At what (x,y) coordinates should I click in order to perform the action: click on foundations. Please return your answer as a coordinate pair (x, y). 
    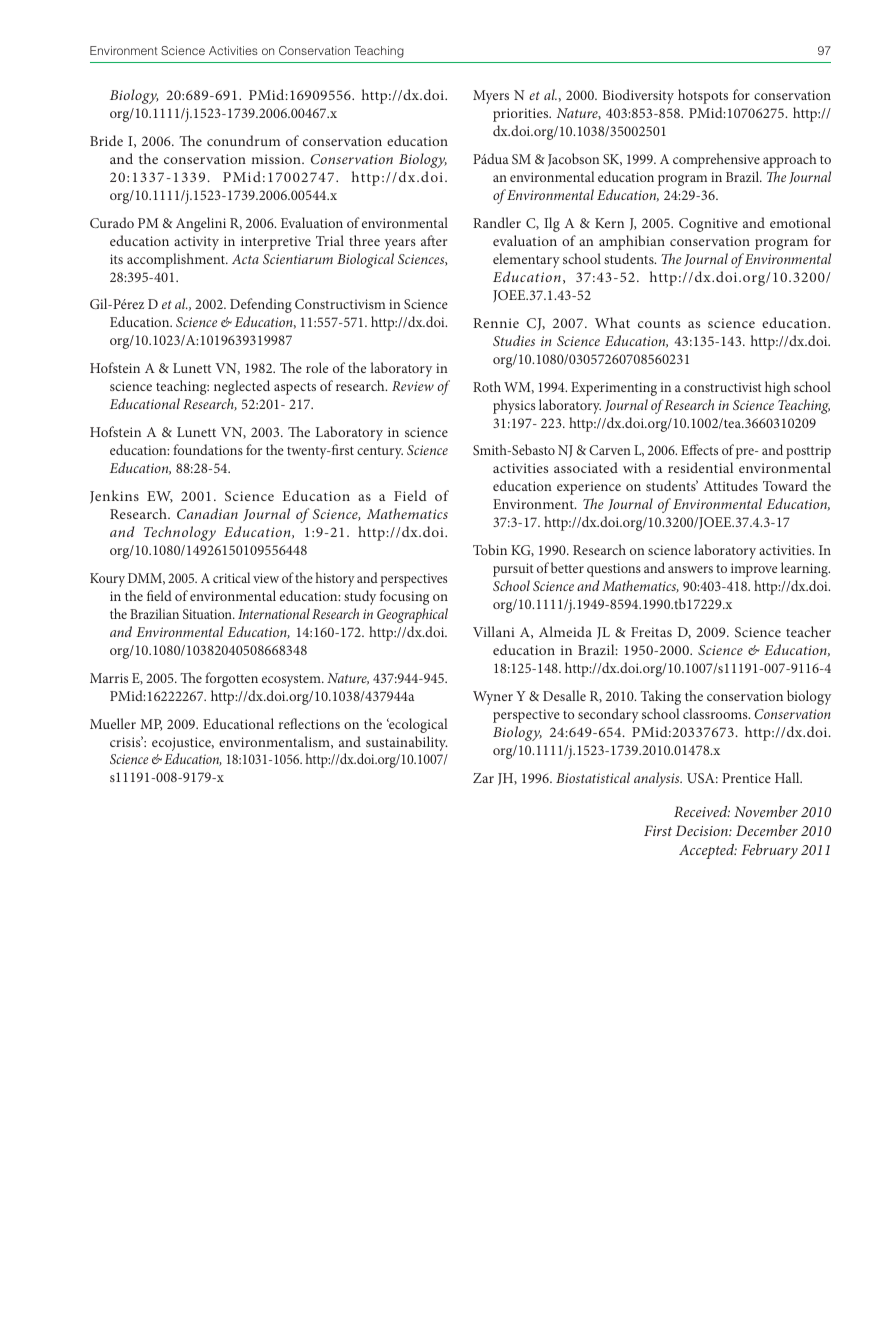
    Looking at the image, I should click on (208, 449).
